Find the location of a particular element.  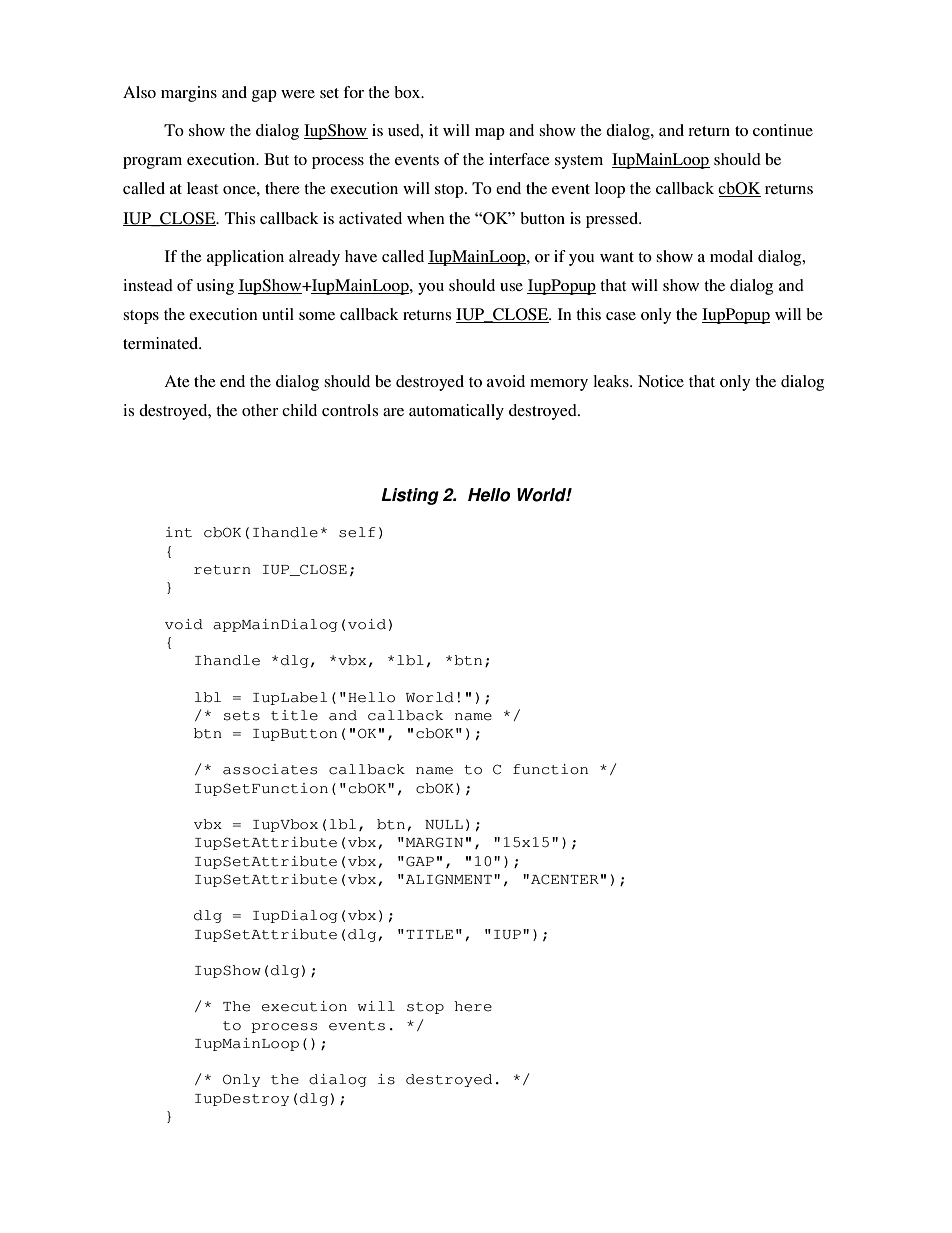

sets is located at coordinates (242, 716).
